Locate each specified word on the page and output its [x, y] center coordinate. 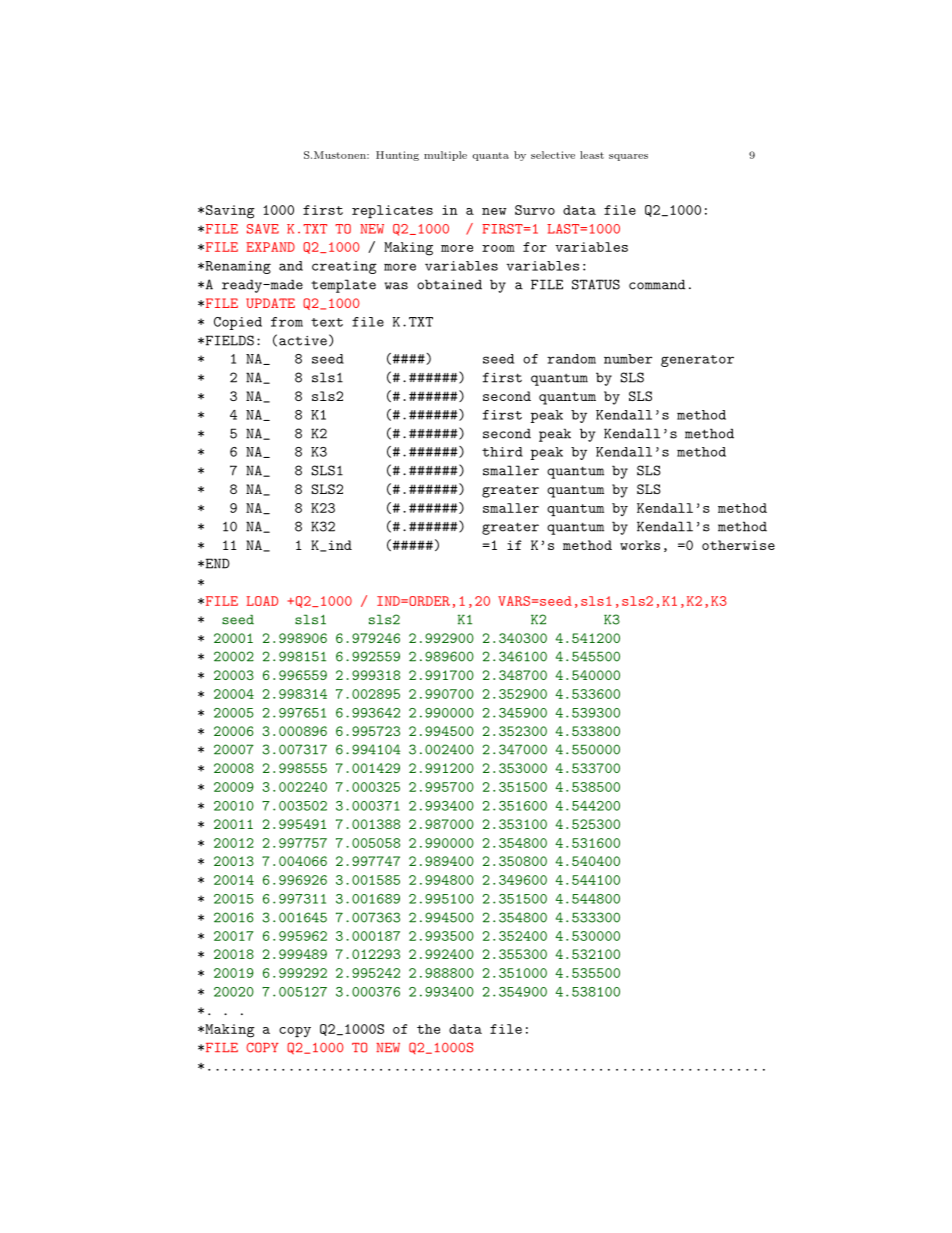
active [303, 341]
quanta [490, 156]
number [628, 359]
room [498, 248]
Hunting [397, 156]
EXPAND [270, 247]
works [640, 545]
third [502, 452]
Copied [238, 323]
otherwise [738, 545]
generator [697, 361]
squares [628, 157]
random [571, 359]
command [657, 284]
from [287, 322]
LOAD [262, 601]
